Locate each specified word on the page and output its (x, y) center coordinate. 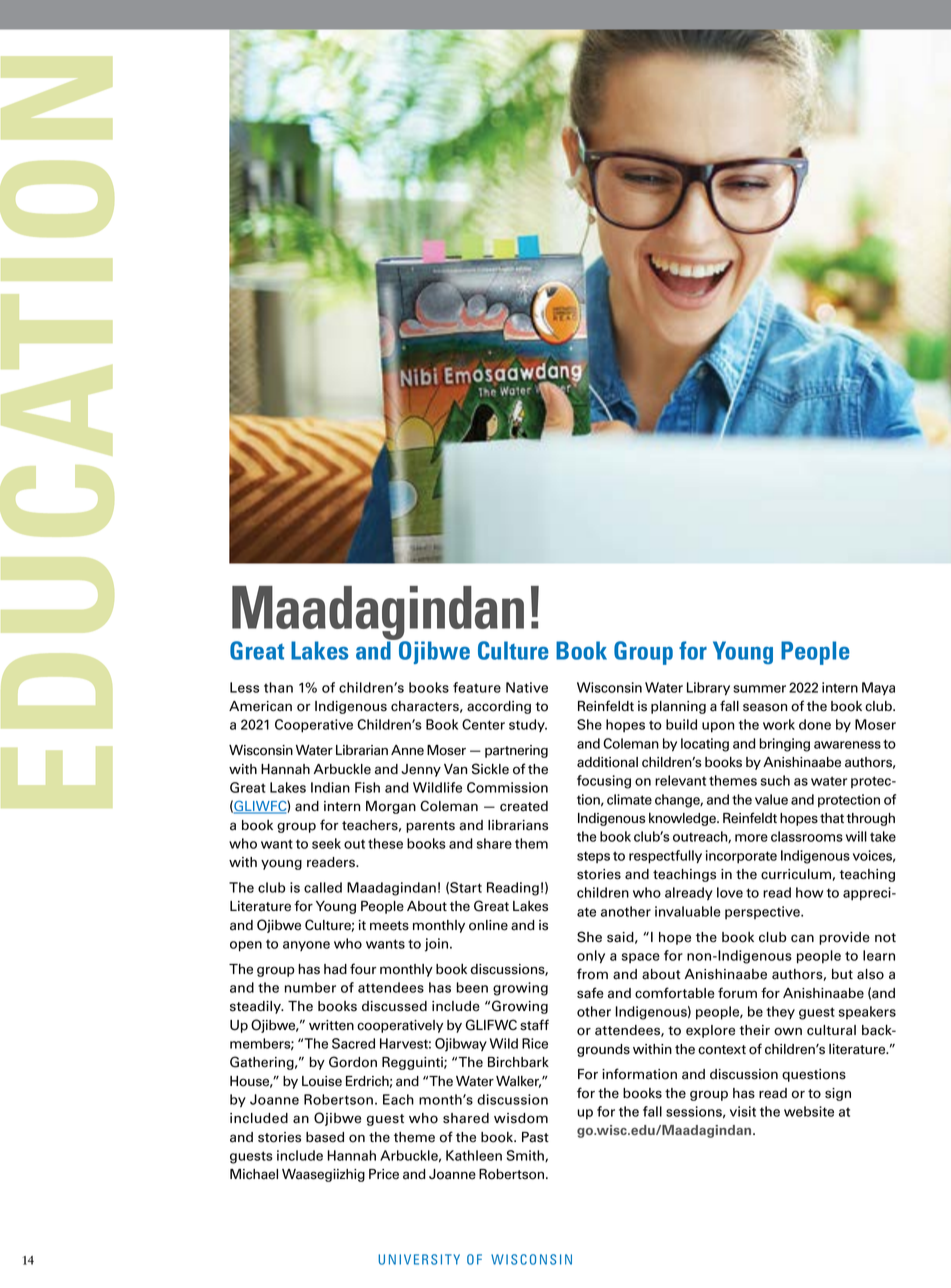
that (832, 818)
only (591, 957)
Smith (526, 1156)
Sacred (353, 1043)
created (524, 806)
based (325, 1137)
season (765, 707)
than (278, 687)
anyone (306, 946)
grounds (603, 1050)
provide (844, 938)
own (788, 1031)
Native (527, 687)
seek (326, 843)
